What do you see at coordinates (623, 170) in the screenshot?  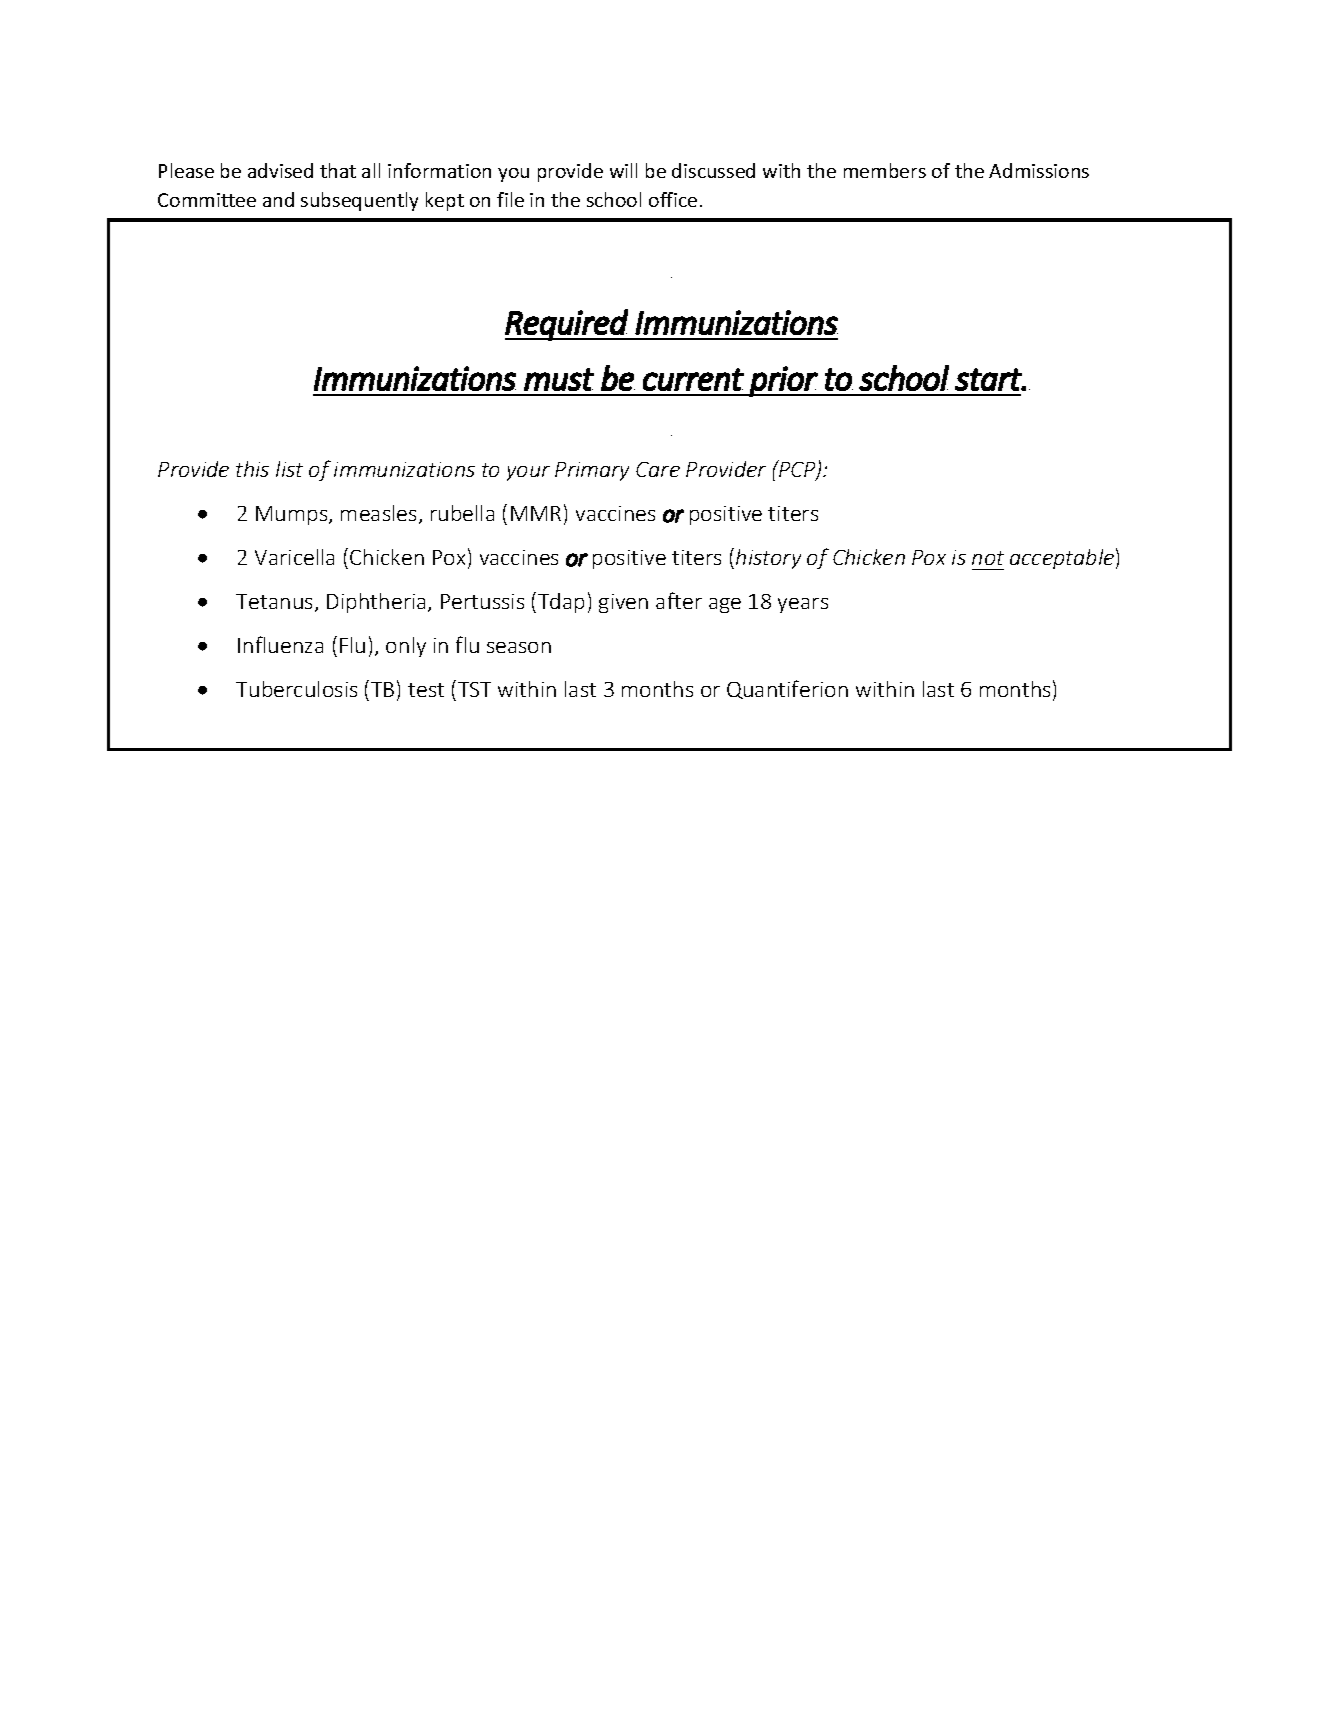 I see `will` at bounding box center [623, 170].
